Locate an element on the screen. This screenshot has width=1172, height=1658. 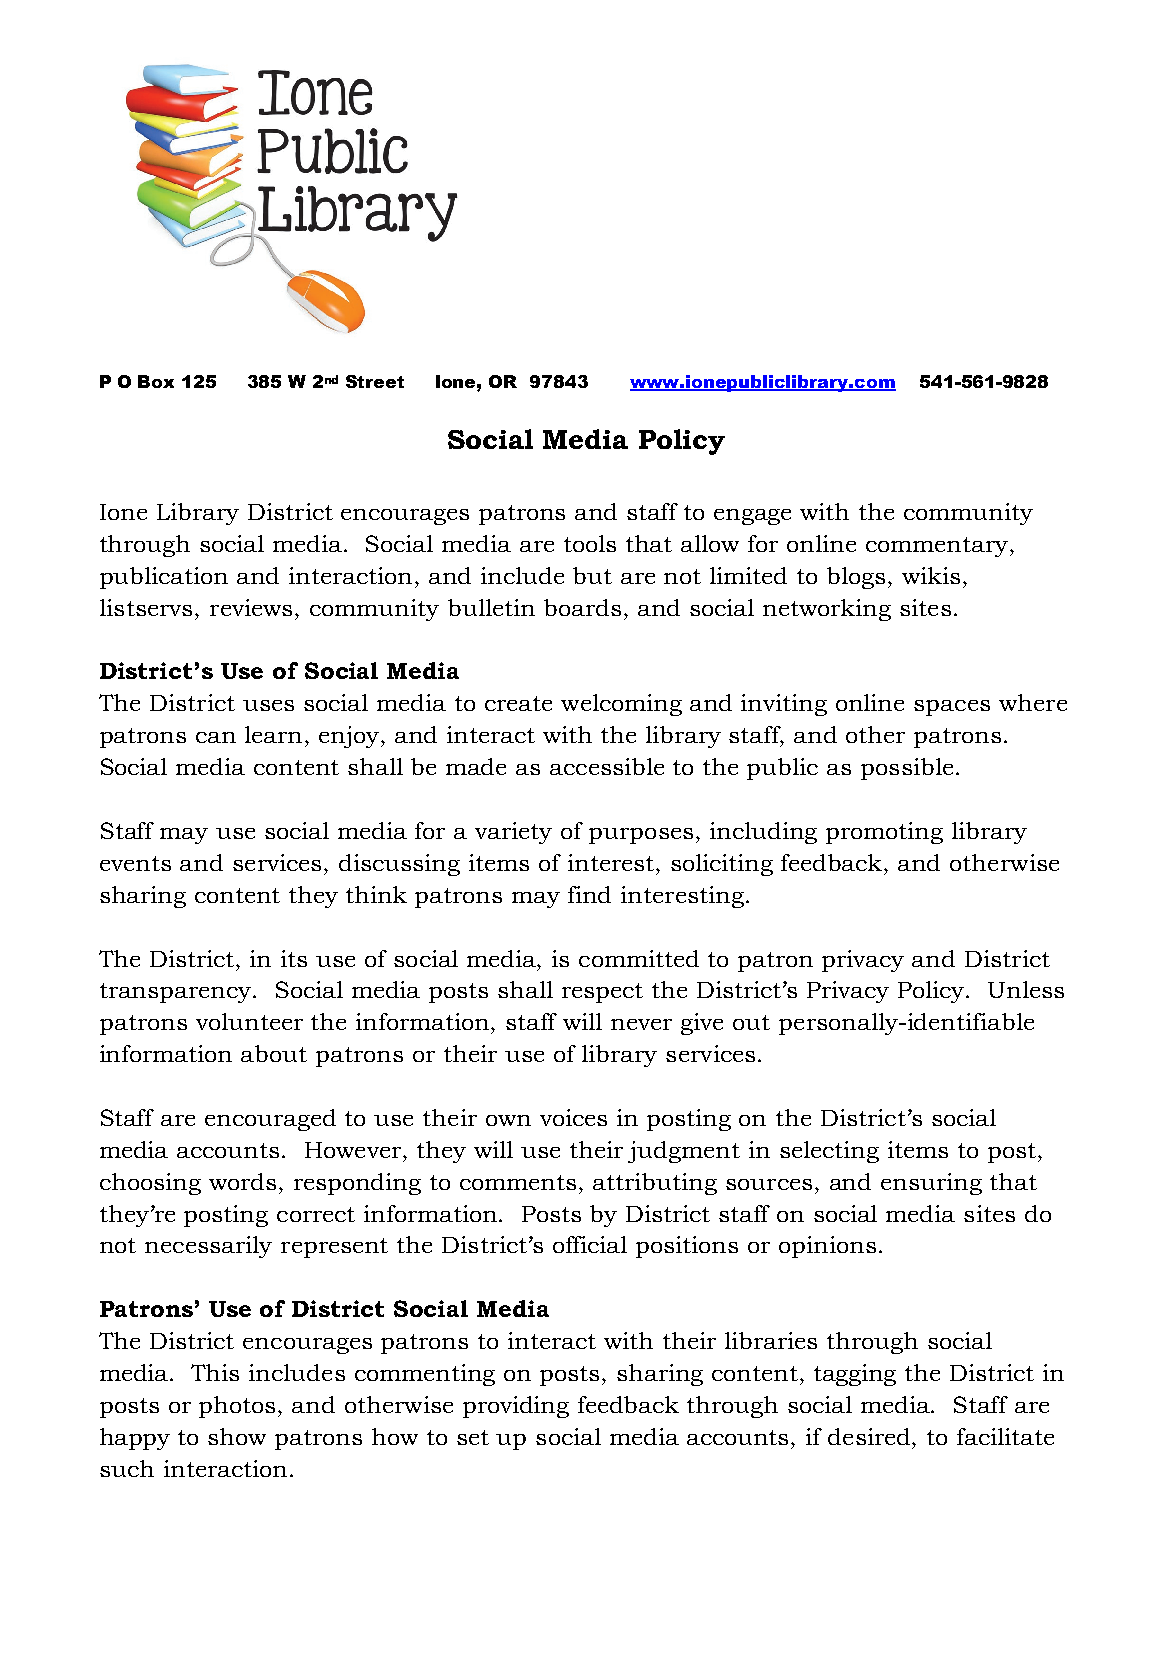
its is located at coordinates (294, 958).
